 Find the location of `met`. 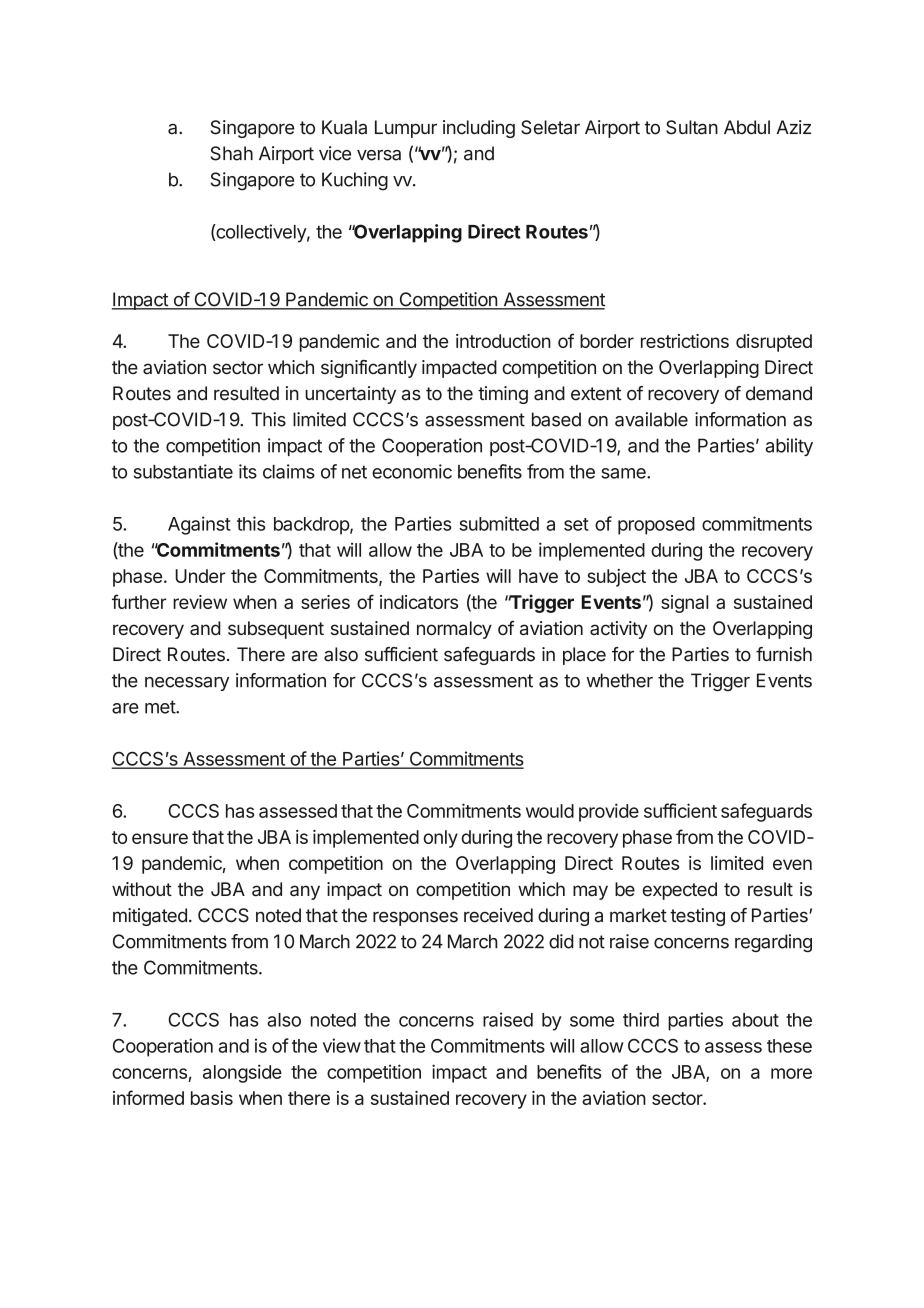

met is located at coordinates (161, 707).
